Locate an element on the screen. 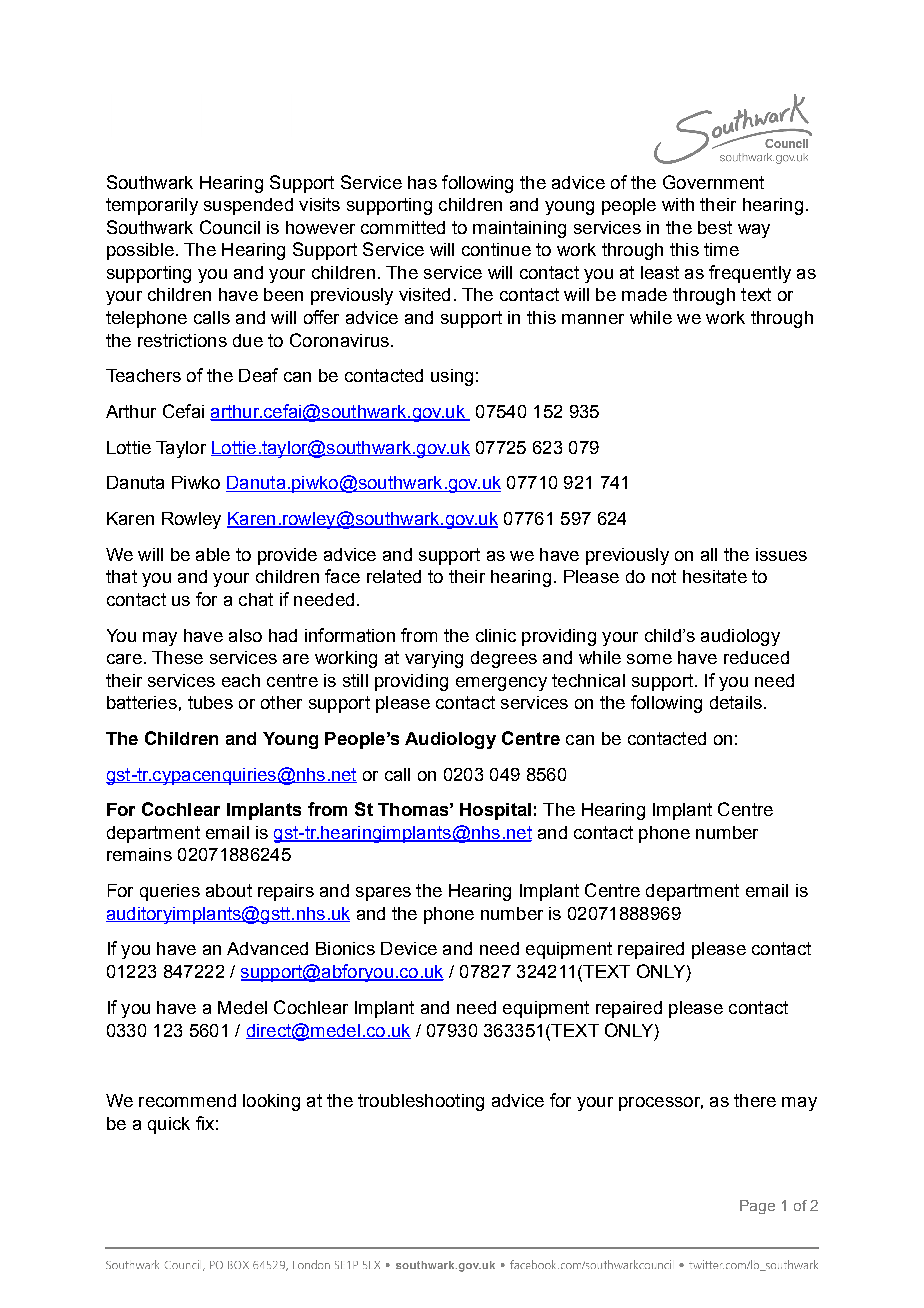  issues is located at coordinates (781, 554).
